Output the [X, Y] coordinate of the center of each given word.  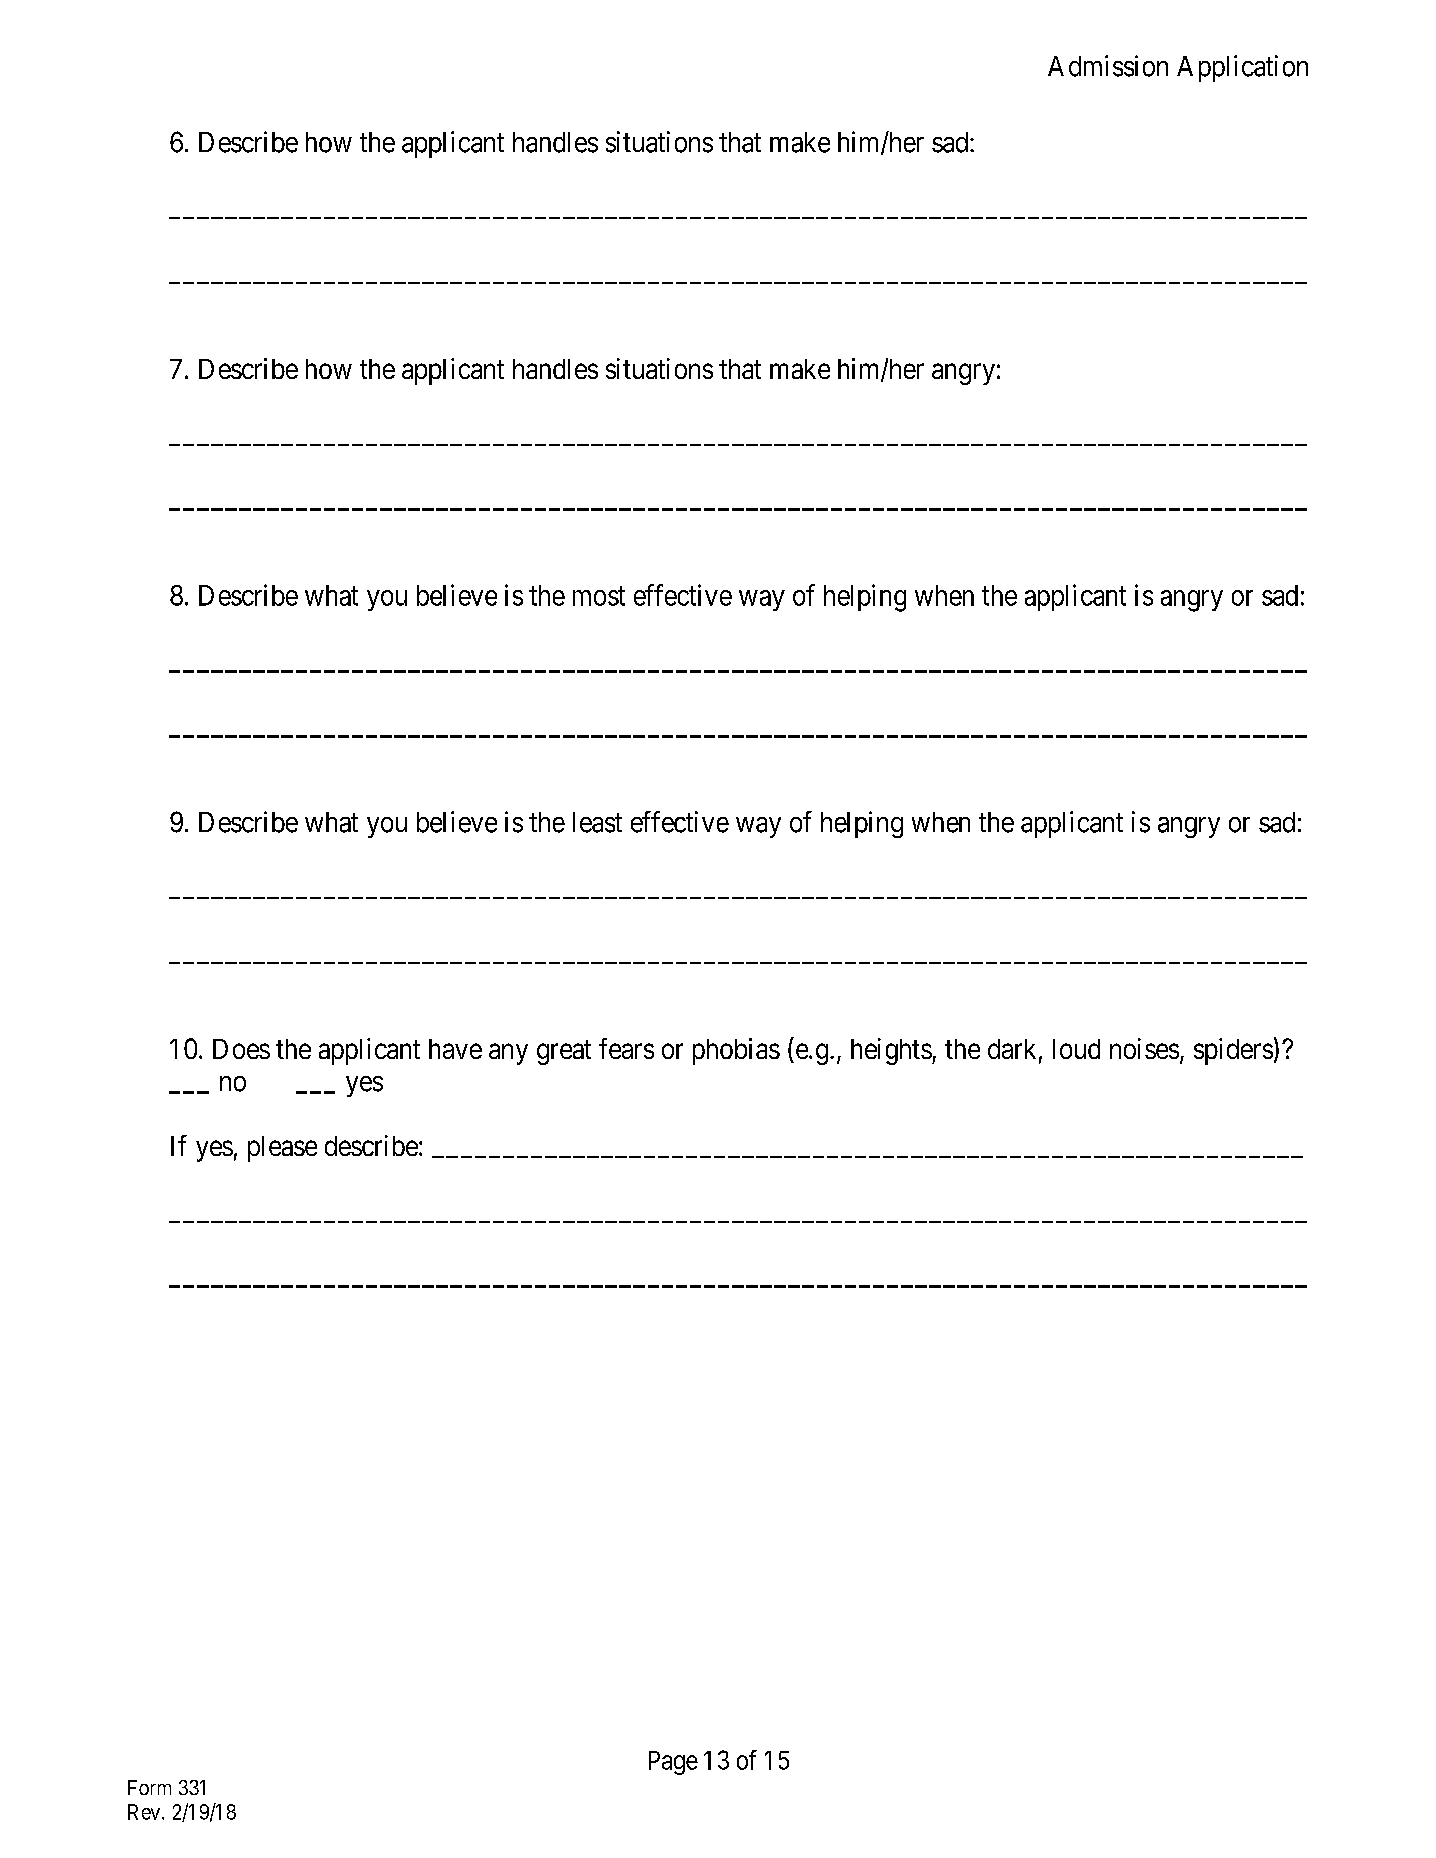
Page [673, 1763]
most [599, 596]
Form [149, 1787]
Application [1242, 68]
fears [626, 1048]
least [597, 822]
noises [1144, 1048]
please [282, 1149]
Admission [1108, 66]
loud [1076, 1049]
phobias [736, 1051]
